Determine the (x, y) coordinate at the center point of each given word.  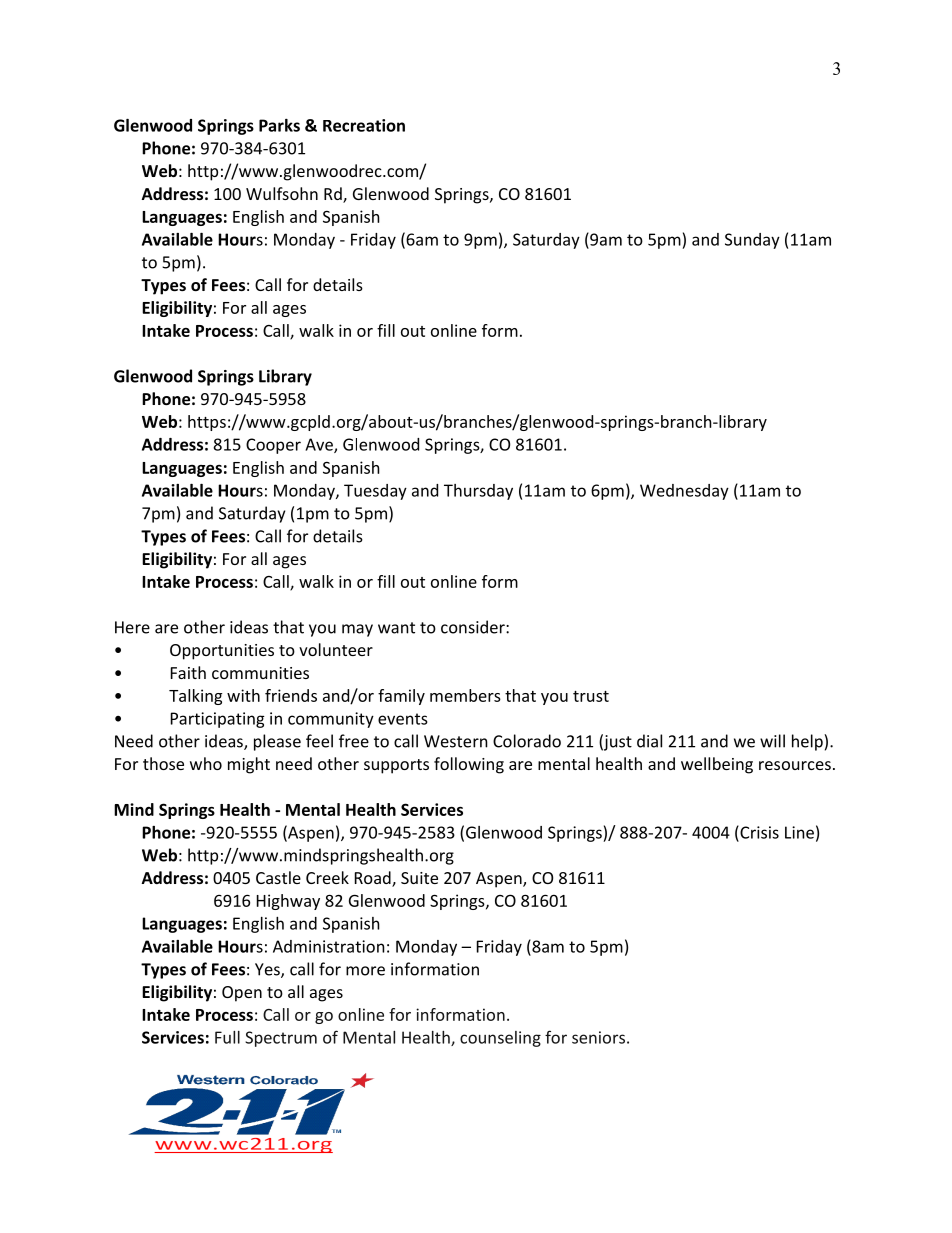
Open (242, 994)
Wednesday (684, 492)
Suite (419, 878)
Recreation (364, 125)
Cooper (273, 446)
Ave (320, 445)
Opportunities (222, 652)
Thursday (478, 492)
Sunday (752, 241)
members (465, 695)
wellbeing (717, 765)
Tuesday (375, 492)
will (772, 741)
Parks (279, 125)
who (206, 763)
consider (474, 627)
